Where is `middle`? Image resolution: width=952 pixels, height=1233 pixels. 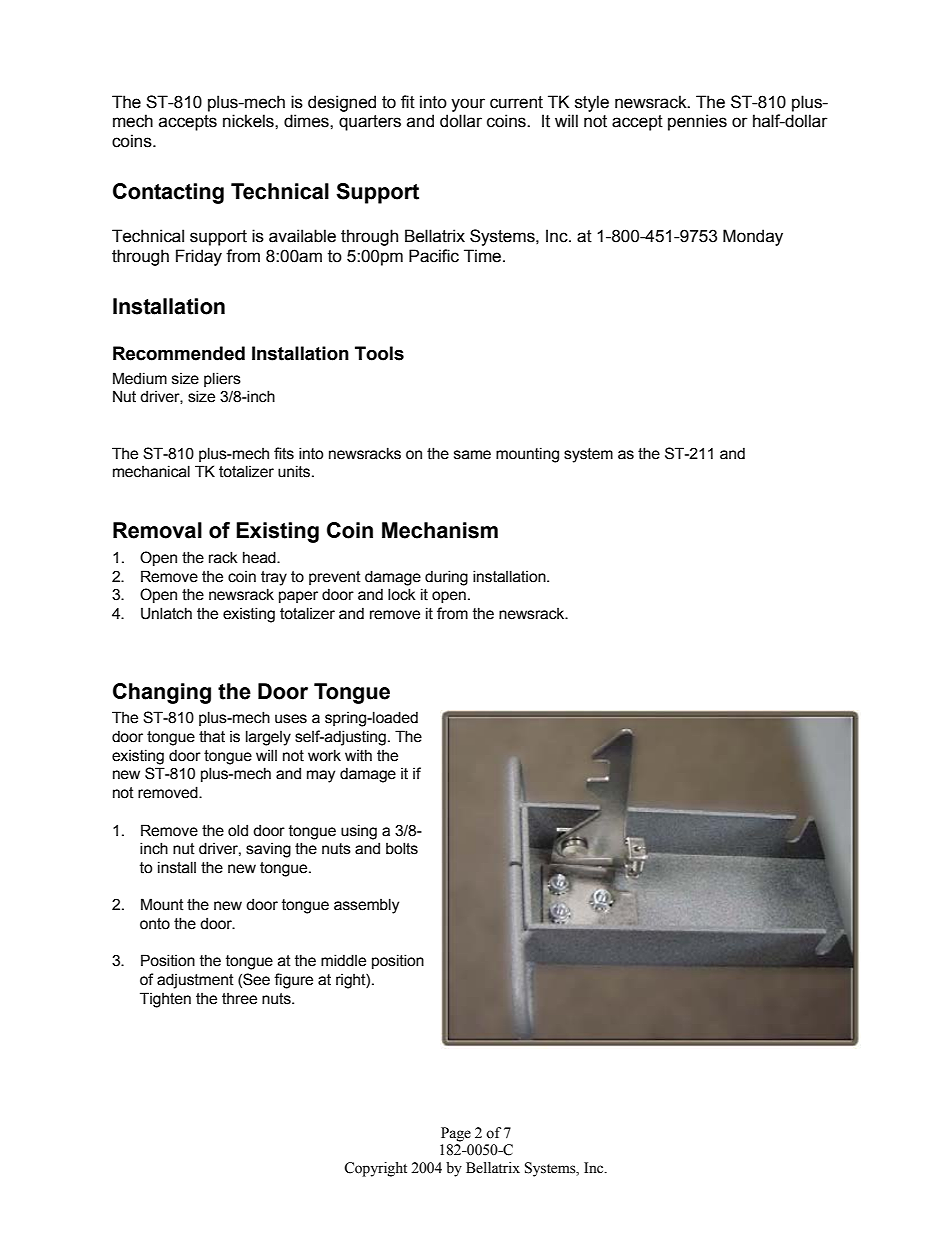 middle is located at coordinates (343, 960).
